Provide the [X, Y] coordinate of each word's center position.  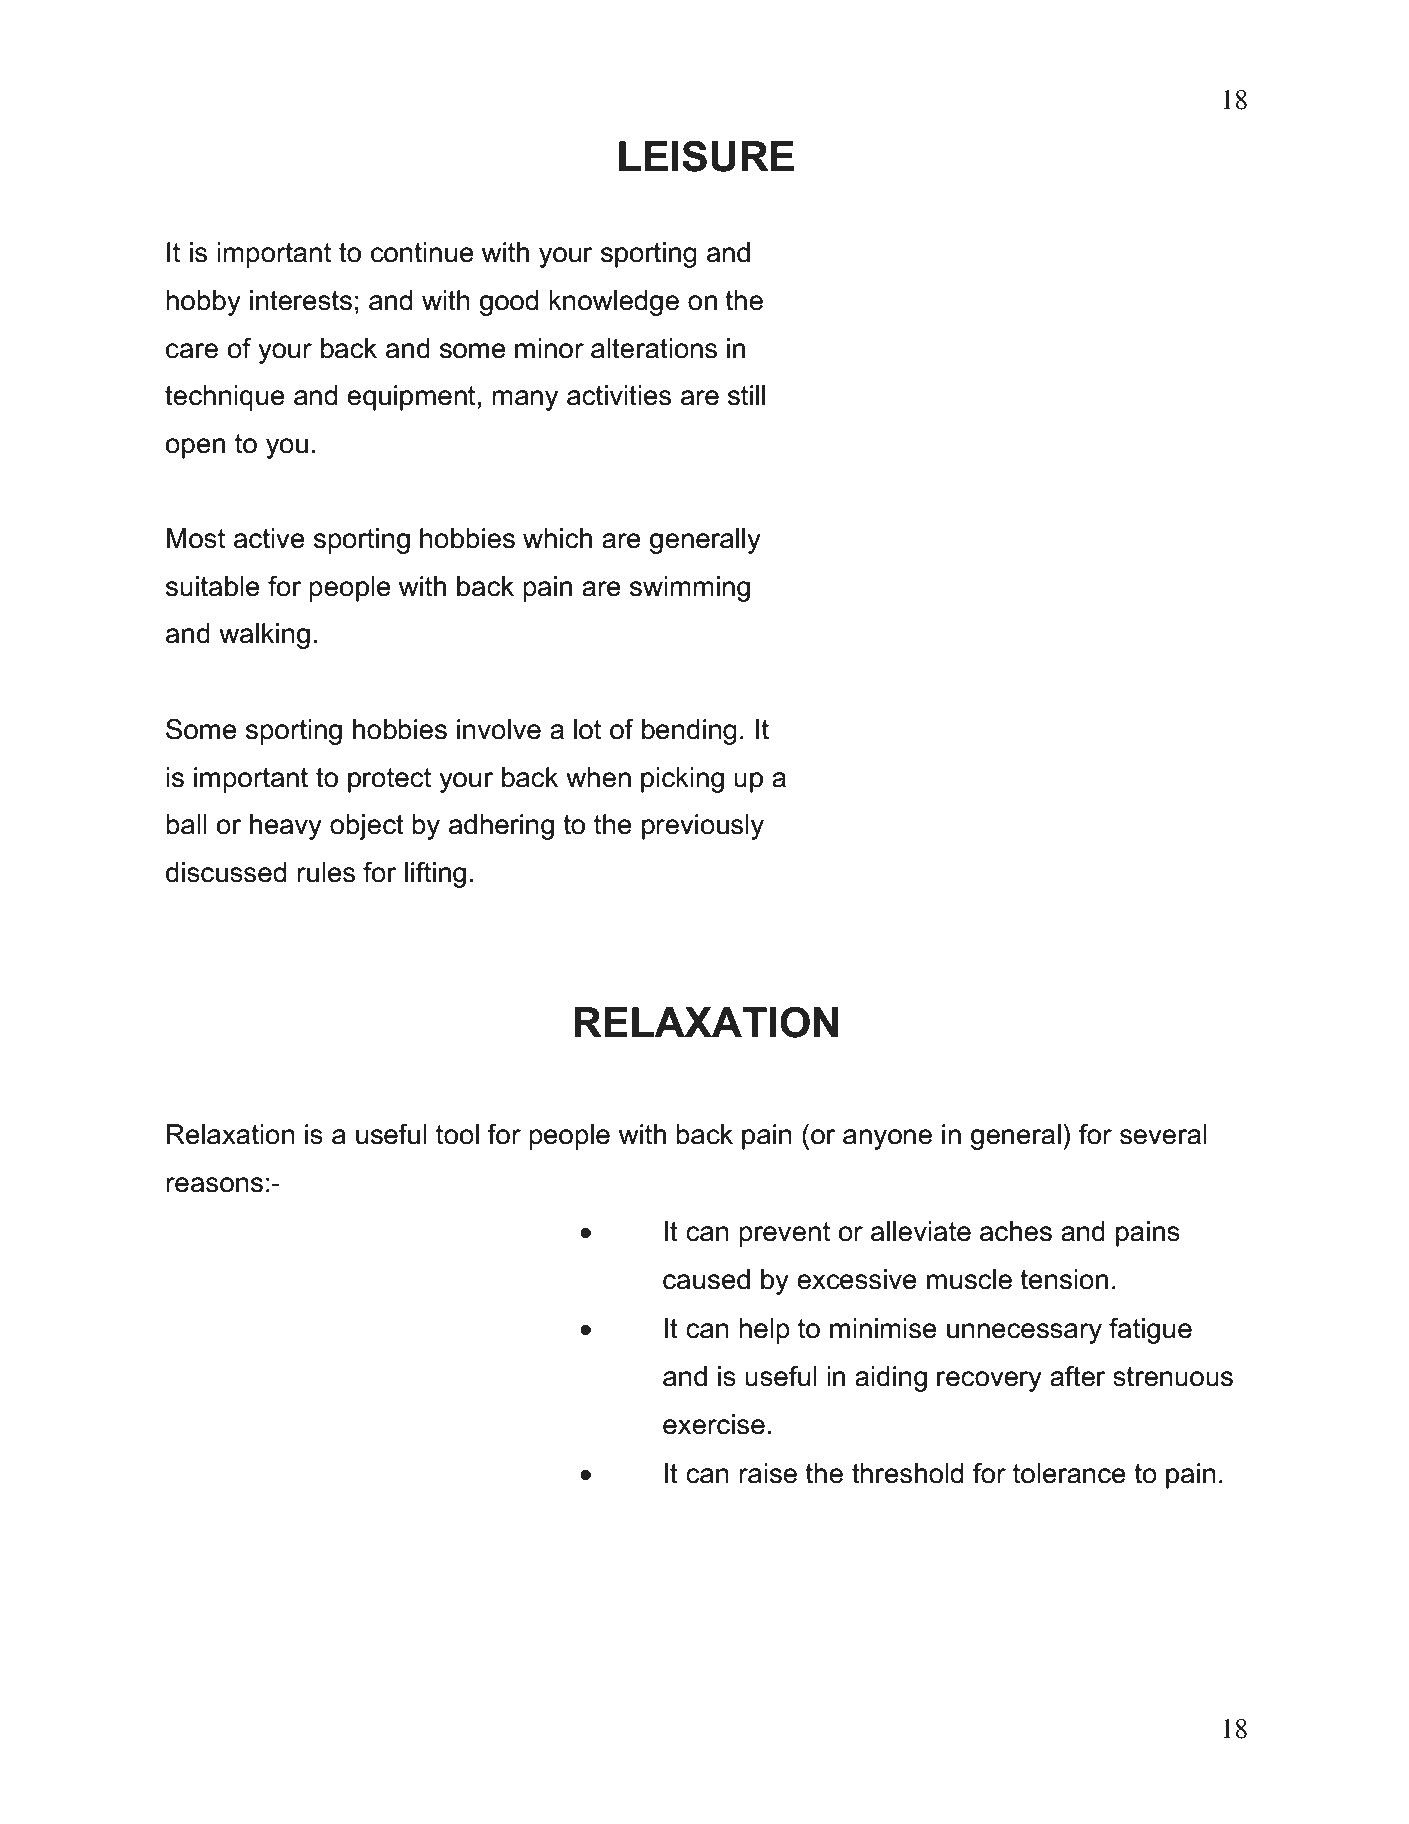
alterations [654, 348]
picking [682, 780]
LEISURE [706, 156]
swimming [690, 589]
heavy [286, 827]
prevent [784, 1234]
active [269, 538]
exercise [714, 1424]
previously [703, 827]
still [746, 395]
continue [422, 252]
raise [768, 1473]
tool [457, 1134]
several [1163, 1134]
